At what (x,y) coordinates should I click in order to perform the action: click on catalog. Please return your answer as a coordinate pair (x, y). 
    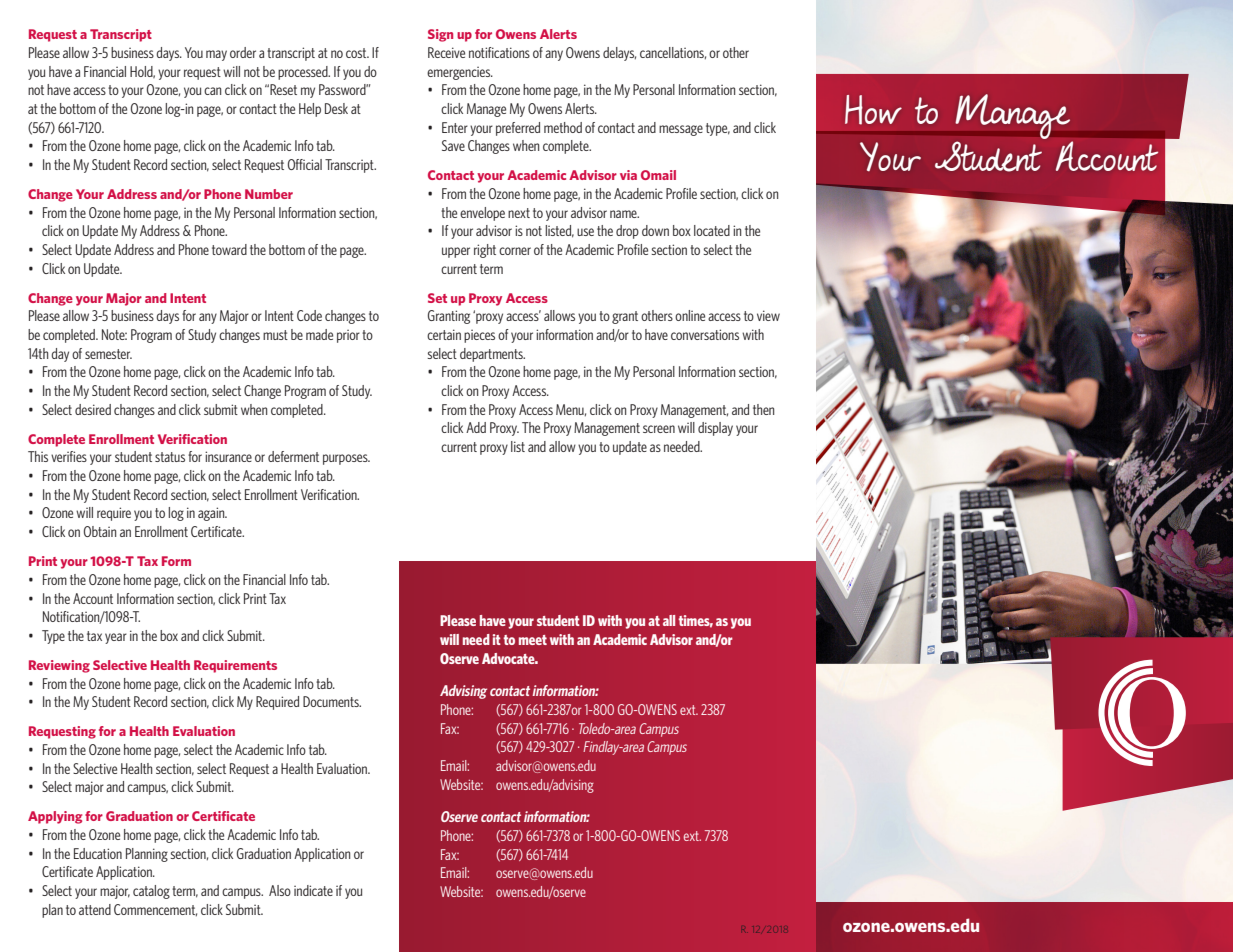
    Looking at the image, I should click on (151, 892).
